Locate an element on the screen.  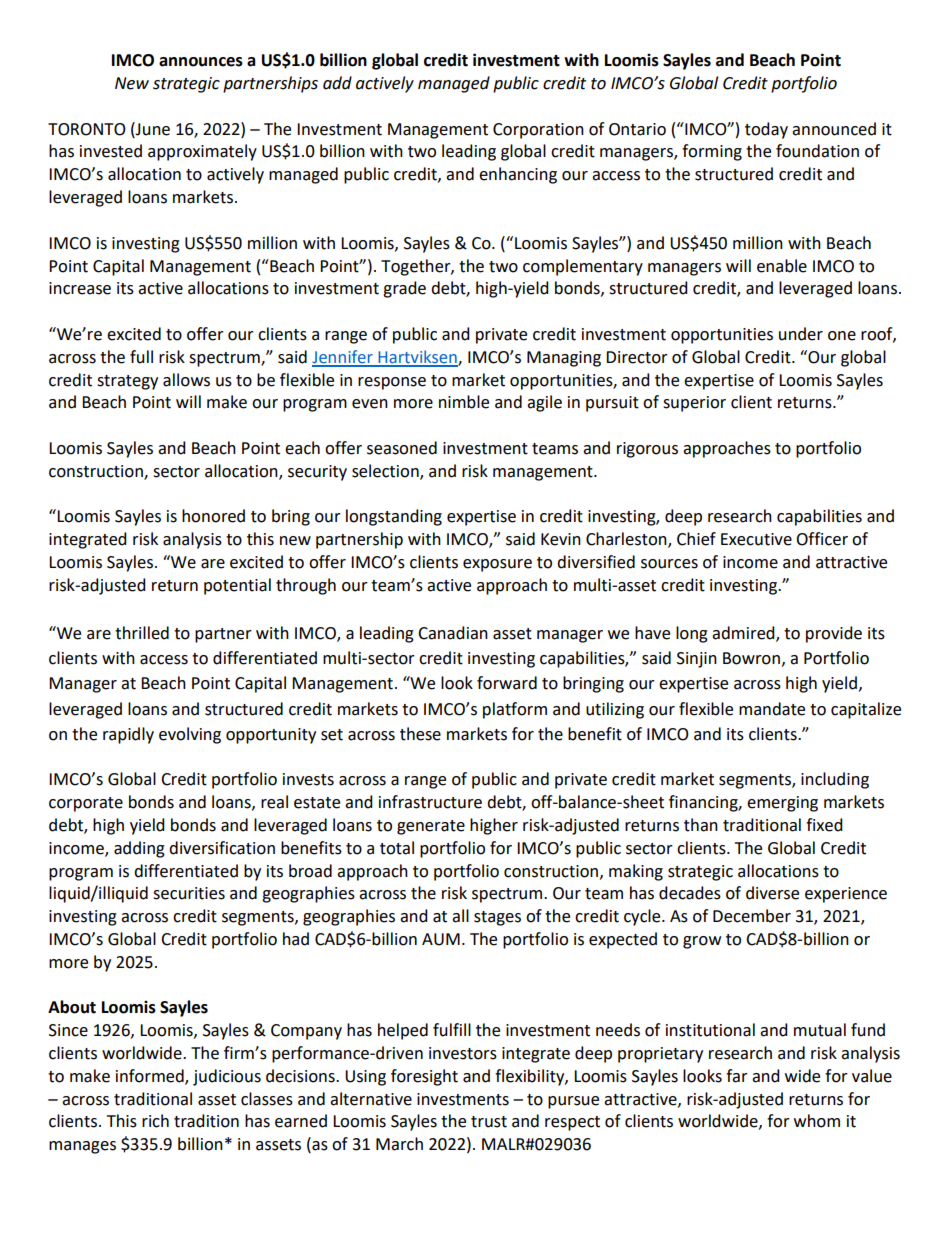
today is located at coordinates (766, 130).
